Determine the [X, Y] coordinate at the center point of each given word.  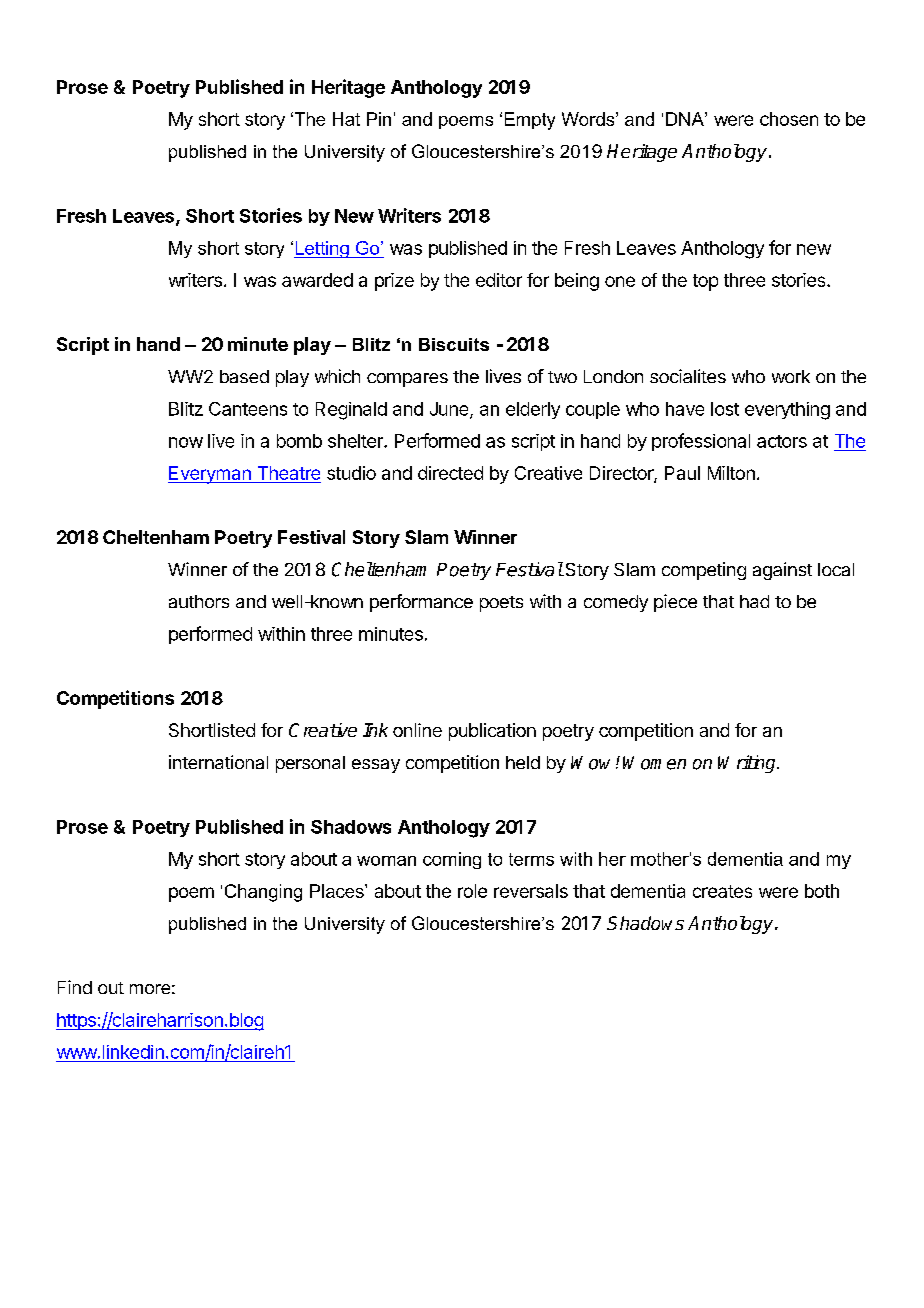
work [791, 376]
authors [199, 601]
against [782, 571]
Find [75, 987]
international [218, 762]
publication [492, 732]
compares [407, 380]
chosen [789, 119]
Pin [379, 119]
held [523, 762]
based [244, 376]
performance [421, 603]
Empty [530, 121]
